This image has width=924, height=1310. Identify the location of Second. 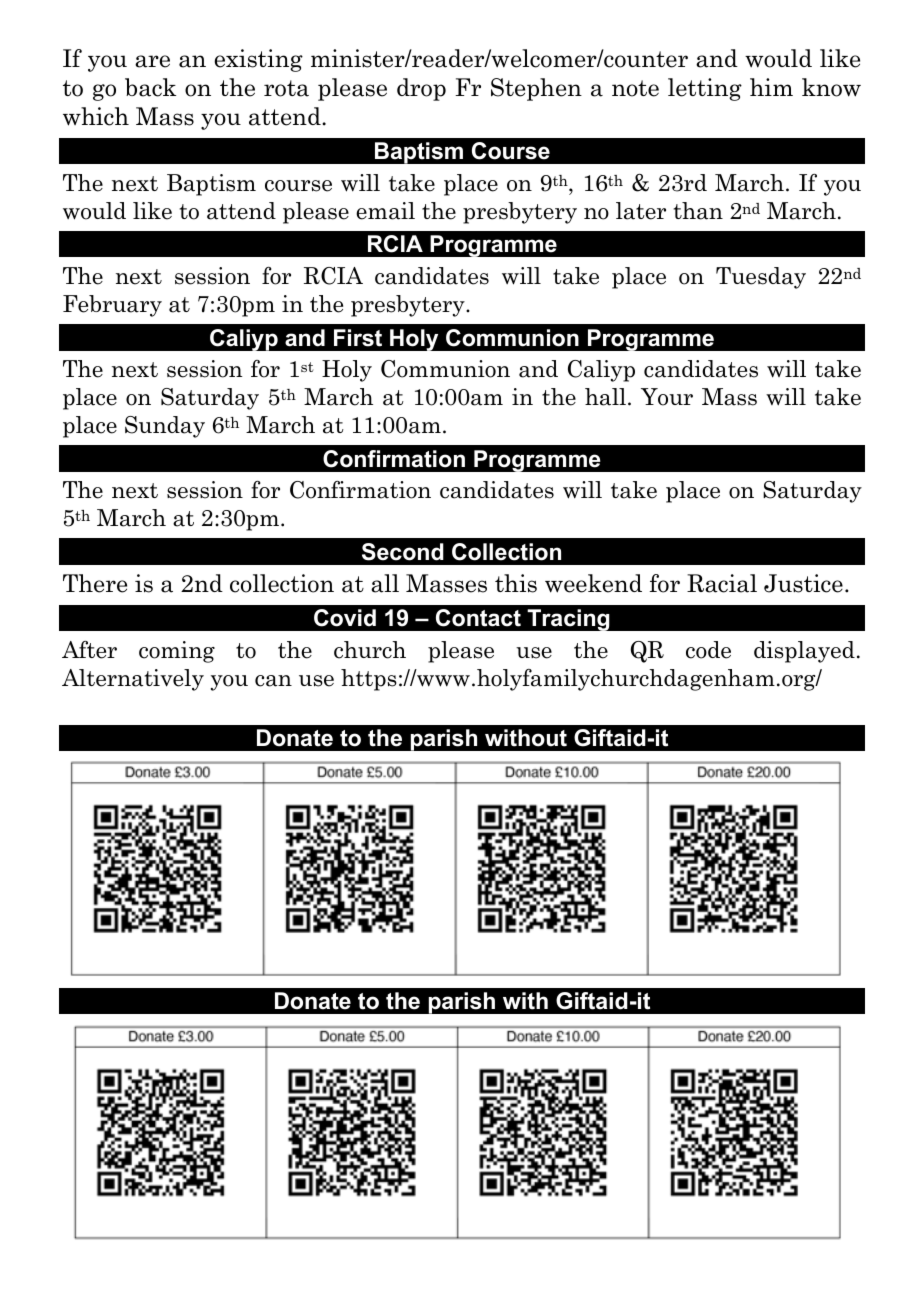
(403, 552).
